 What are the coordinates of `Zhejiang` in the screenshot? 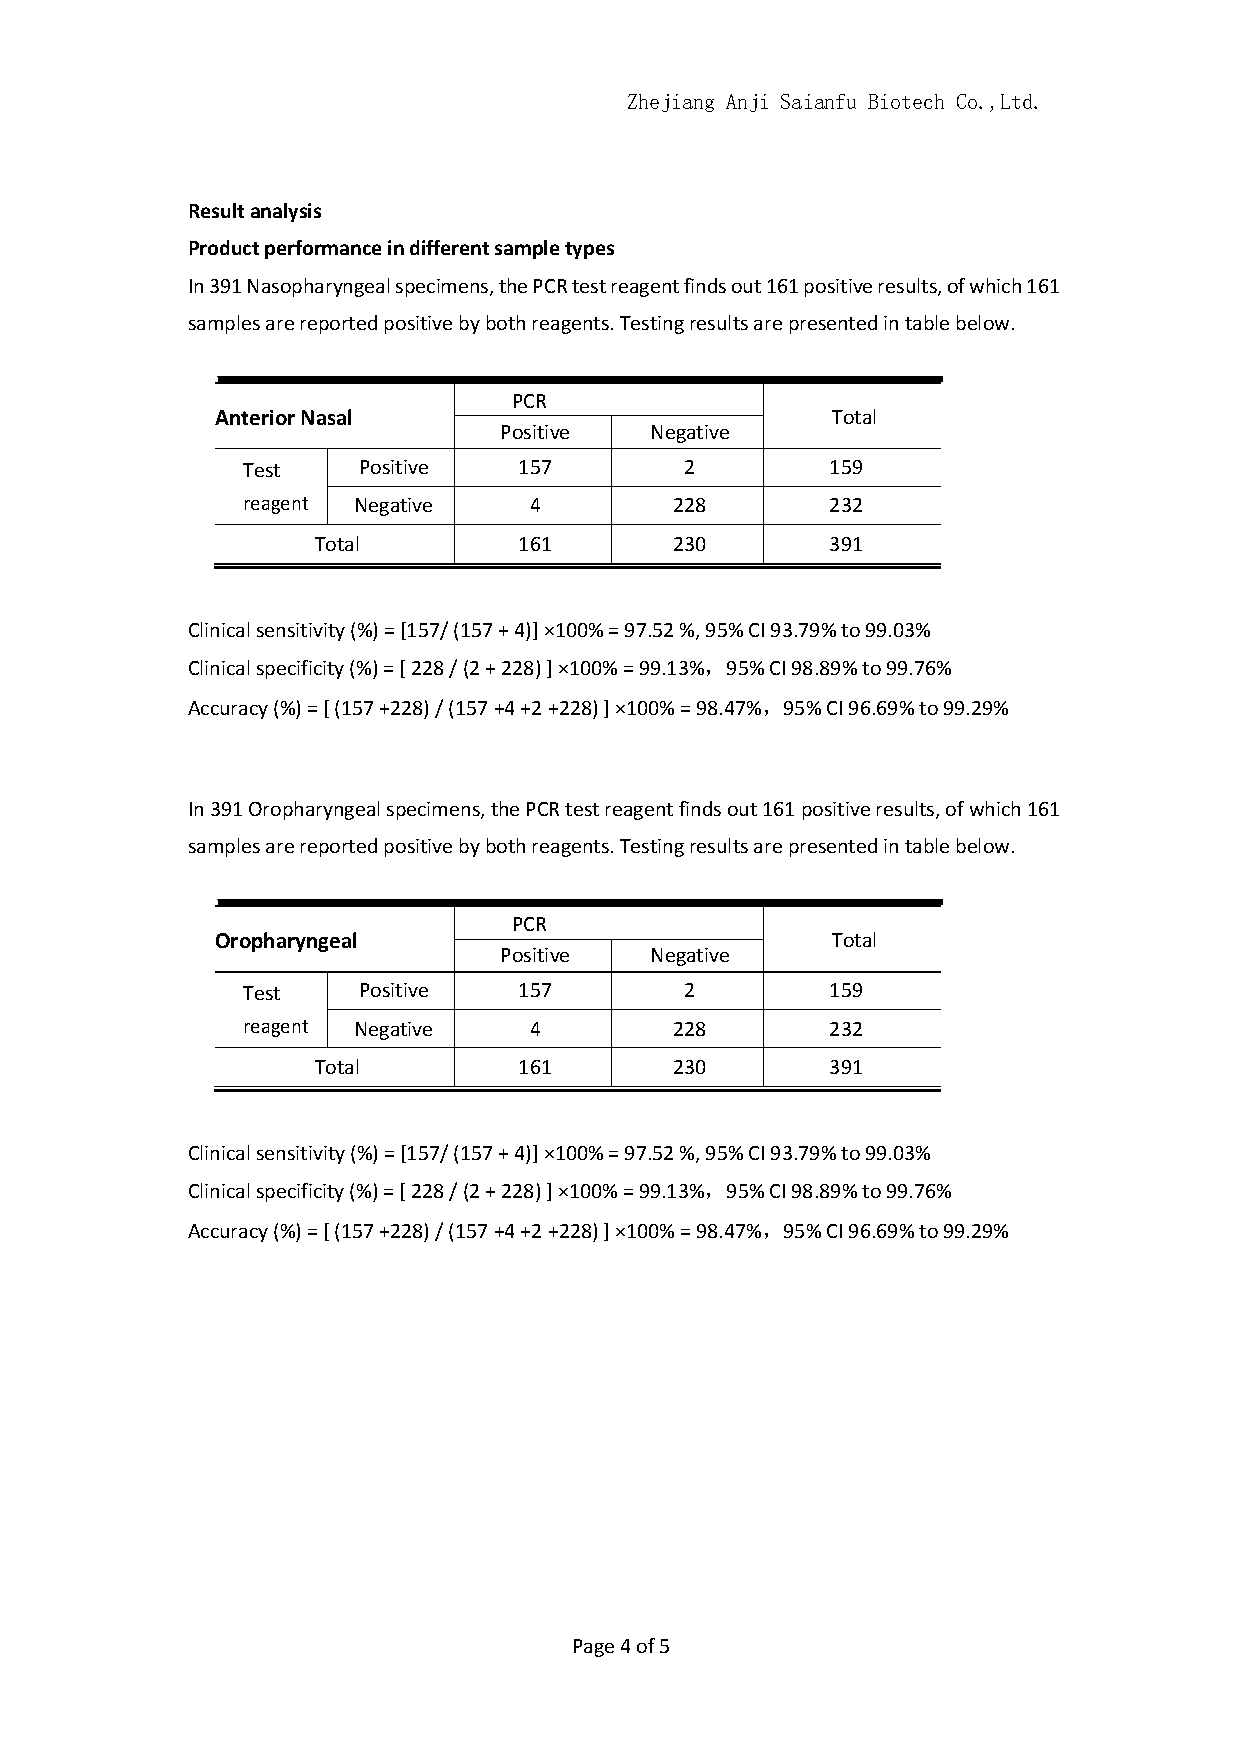 It's located at (671, 103).
